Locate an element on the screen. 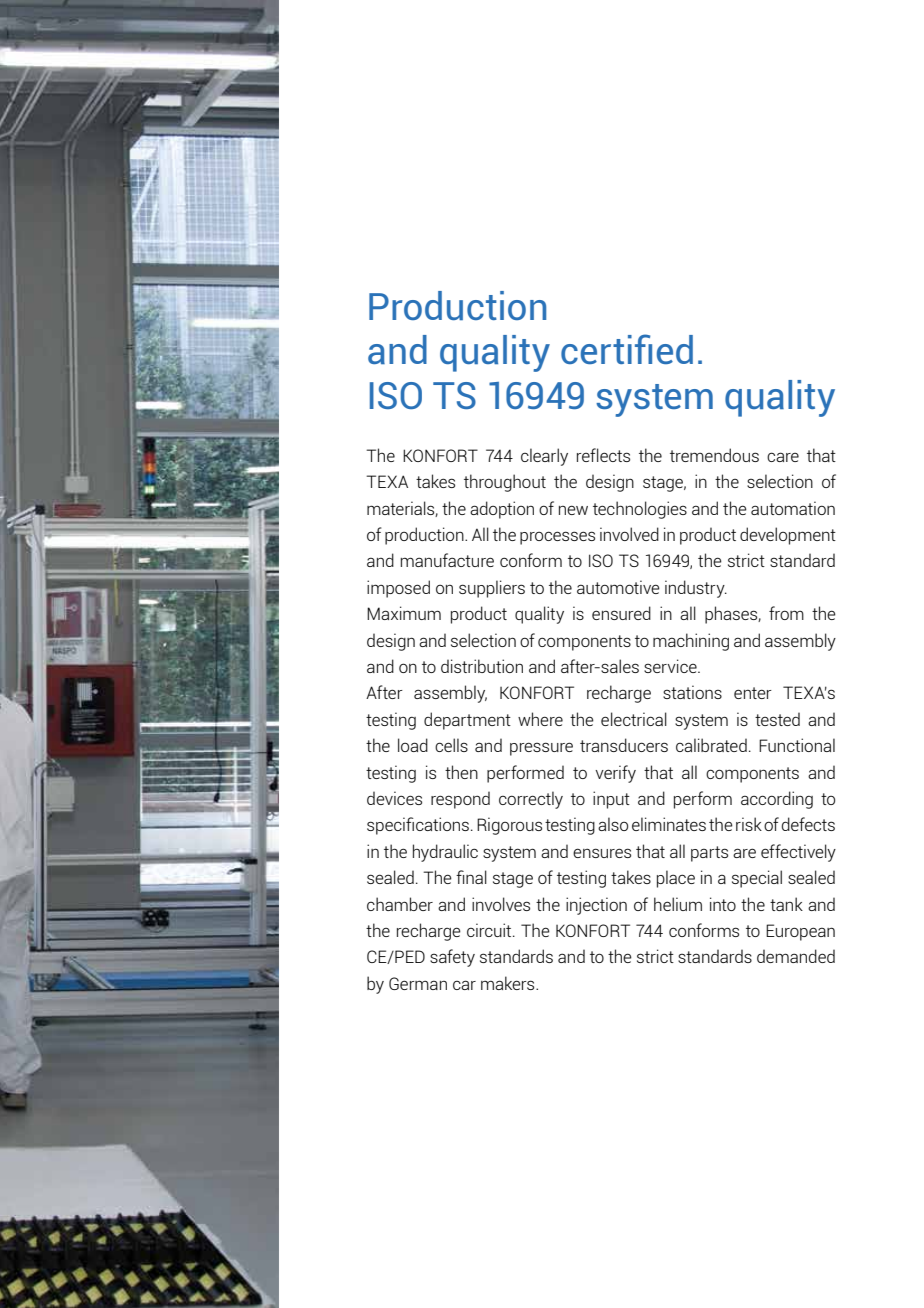  enter is located at coordinates (753, 693).
